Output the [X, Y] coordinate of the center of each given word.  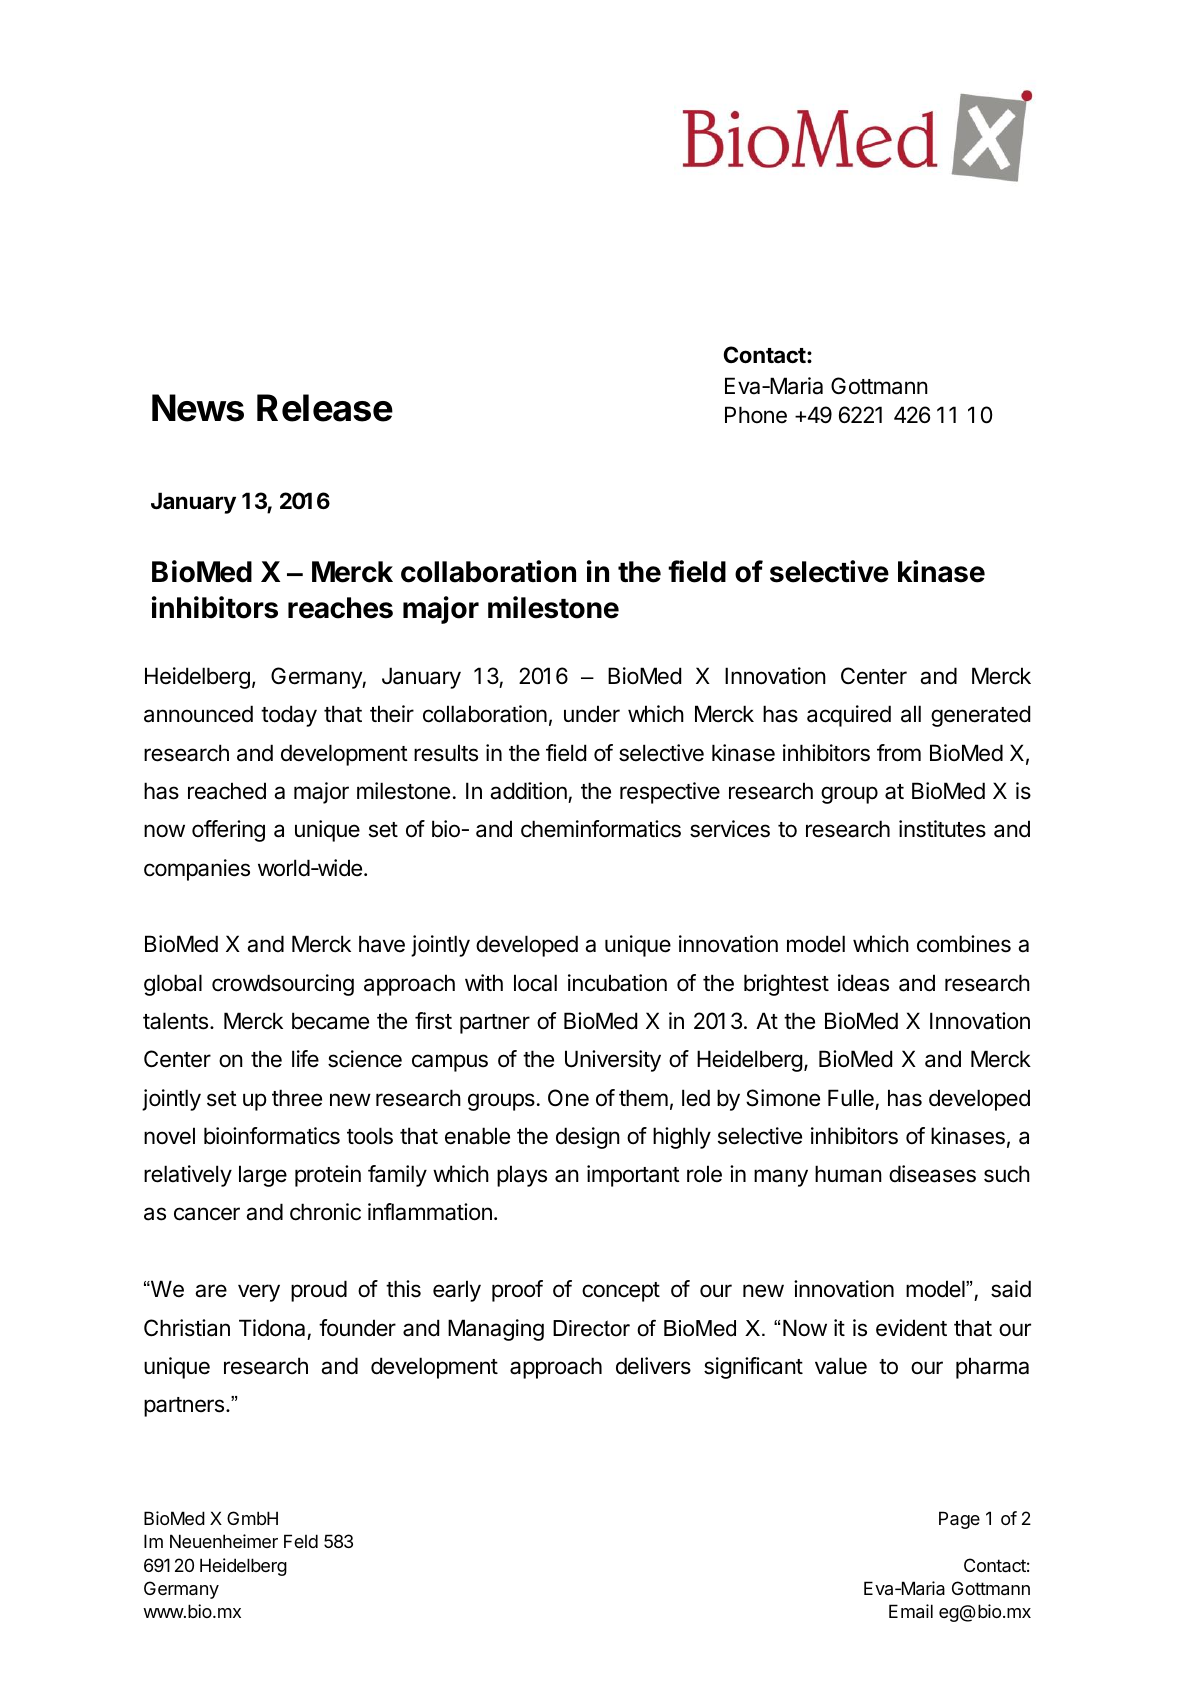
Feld [301, 1541]
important [633, 1176]
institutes [942, 829]
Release [325, 408]
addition [528, 791]
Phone [756, 415]
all [911, 714]
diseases [932, 1174]
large [263, 1176]
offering [228, 831]
